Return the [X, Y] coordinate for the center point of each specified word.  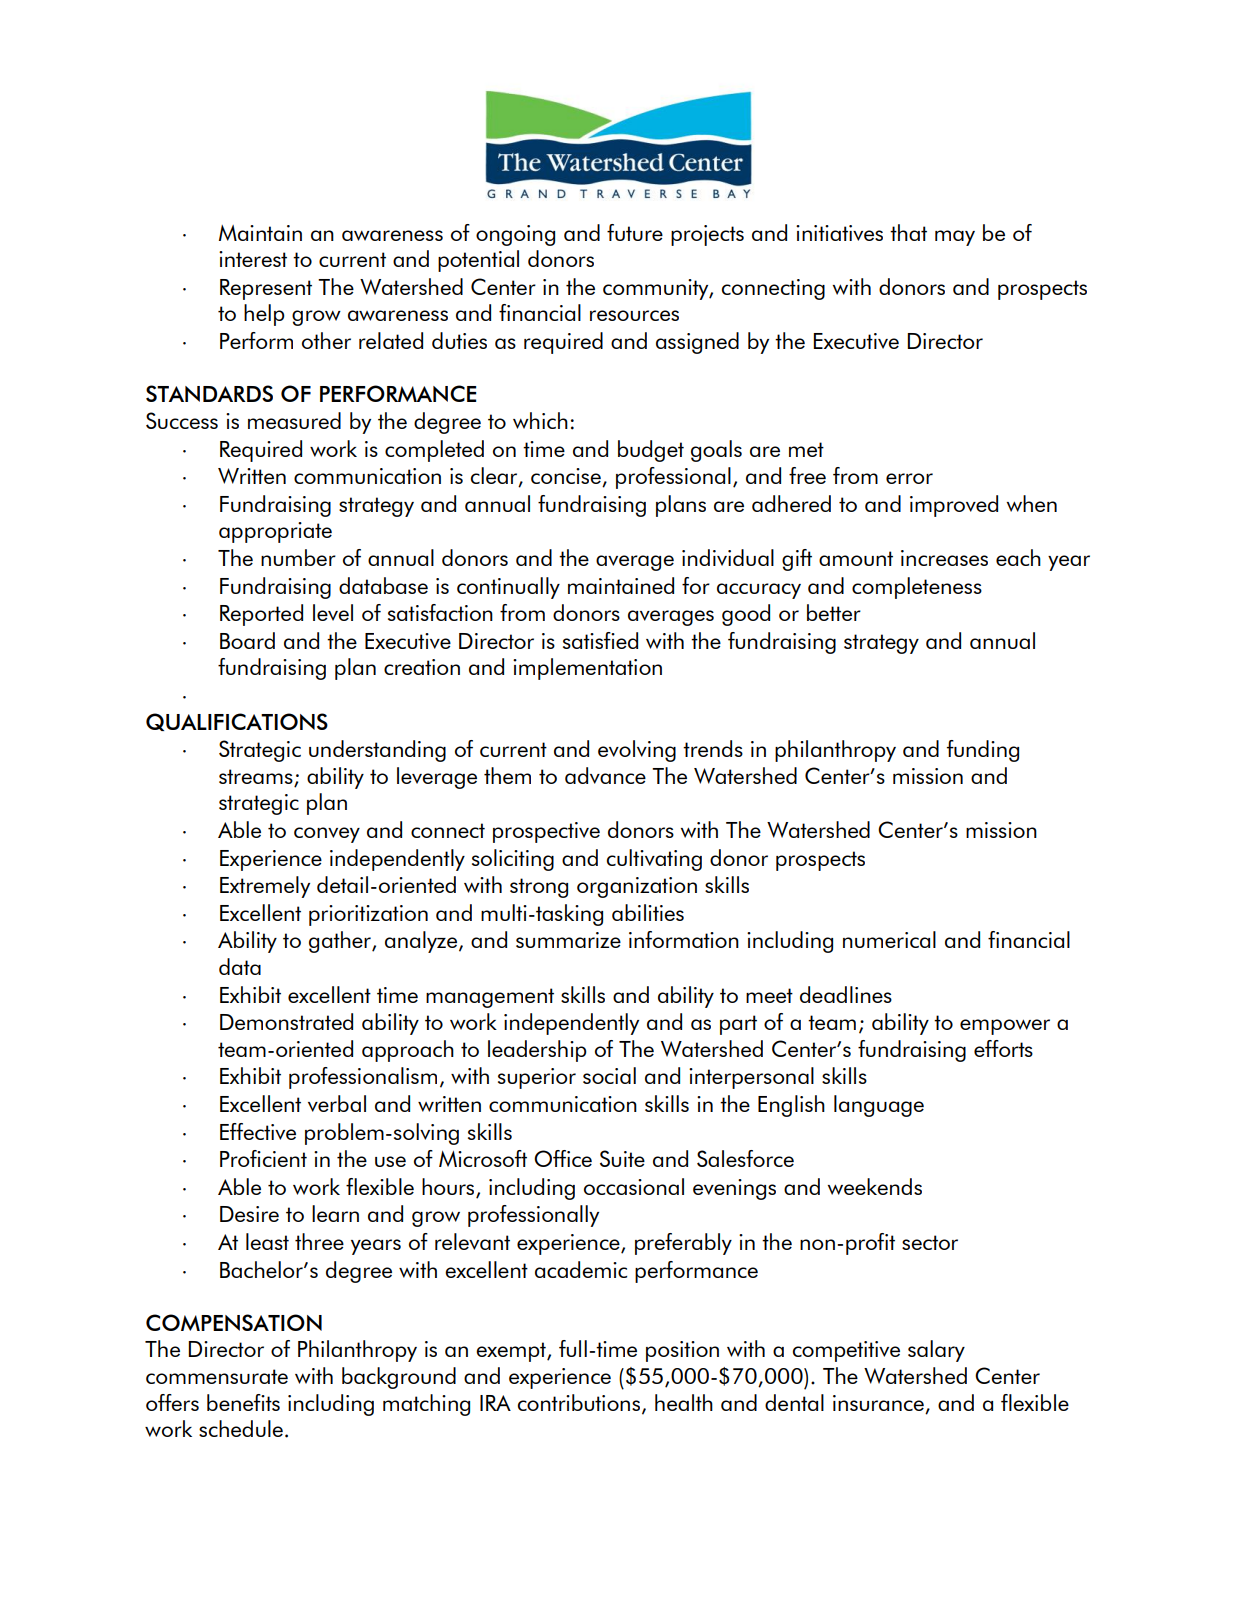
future [635, 232]
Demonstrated [286, 1021]
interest [253, 259]
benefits [243, 1402]
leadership [537, 1051]
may [955, 238]
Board [247, 640]
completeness [917, 588]
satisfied [600, 640]
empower [1005, 1027]
